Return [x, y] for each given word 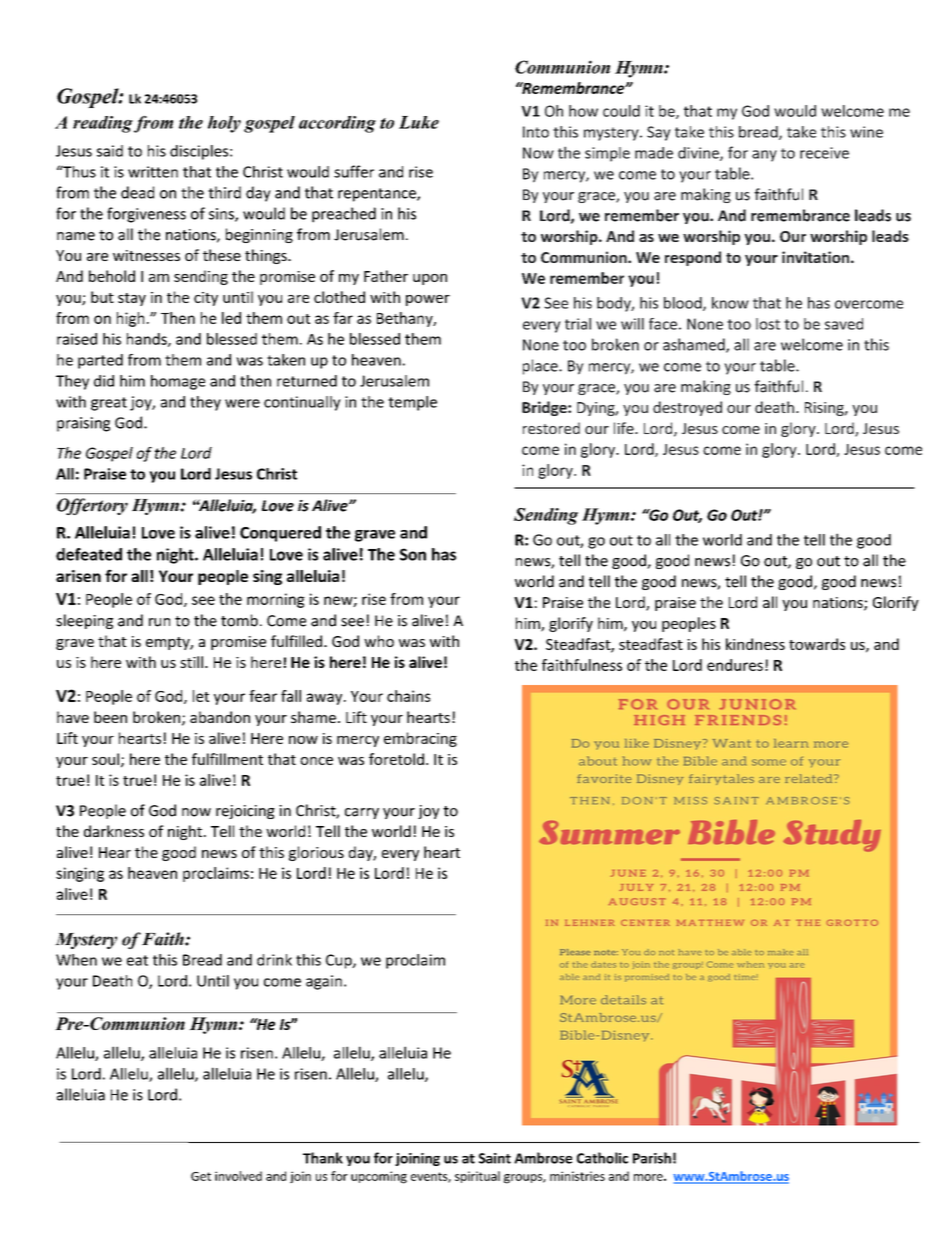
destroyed [687, 408]
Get [201, 1176]
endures [735, 665]
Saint [495, 1158]
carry [362, 813]
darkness [114, 831]
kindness [755, 644]
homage [178, 382]
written [153, 172]
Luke [419, 122]
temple [412, 403]
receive [824, 153]
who [379, 641]
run [159, 622]
